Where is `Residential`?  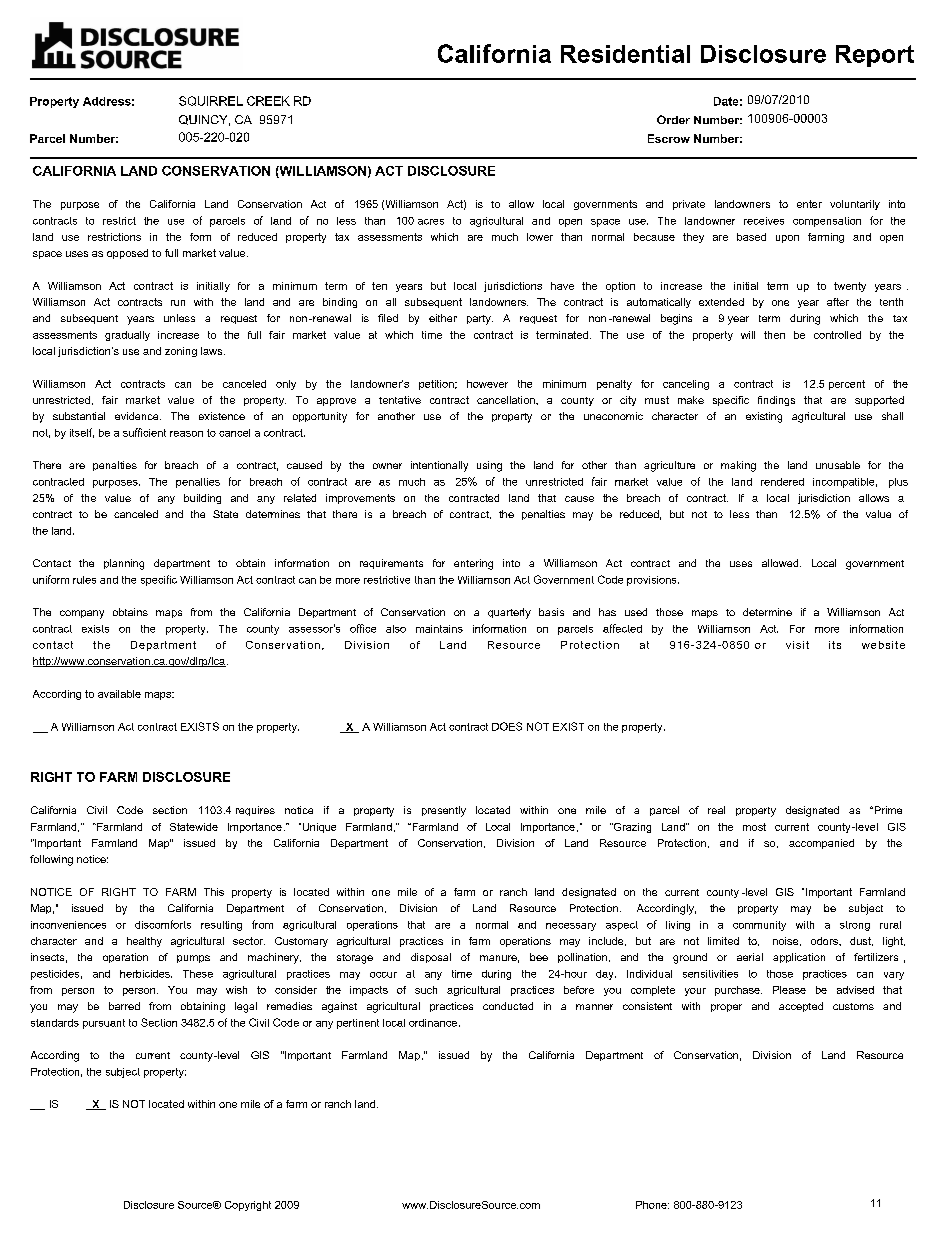
Residential is located at coordinates (625, 54).
